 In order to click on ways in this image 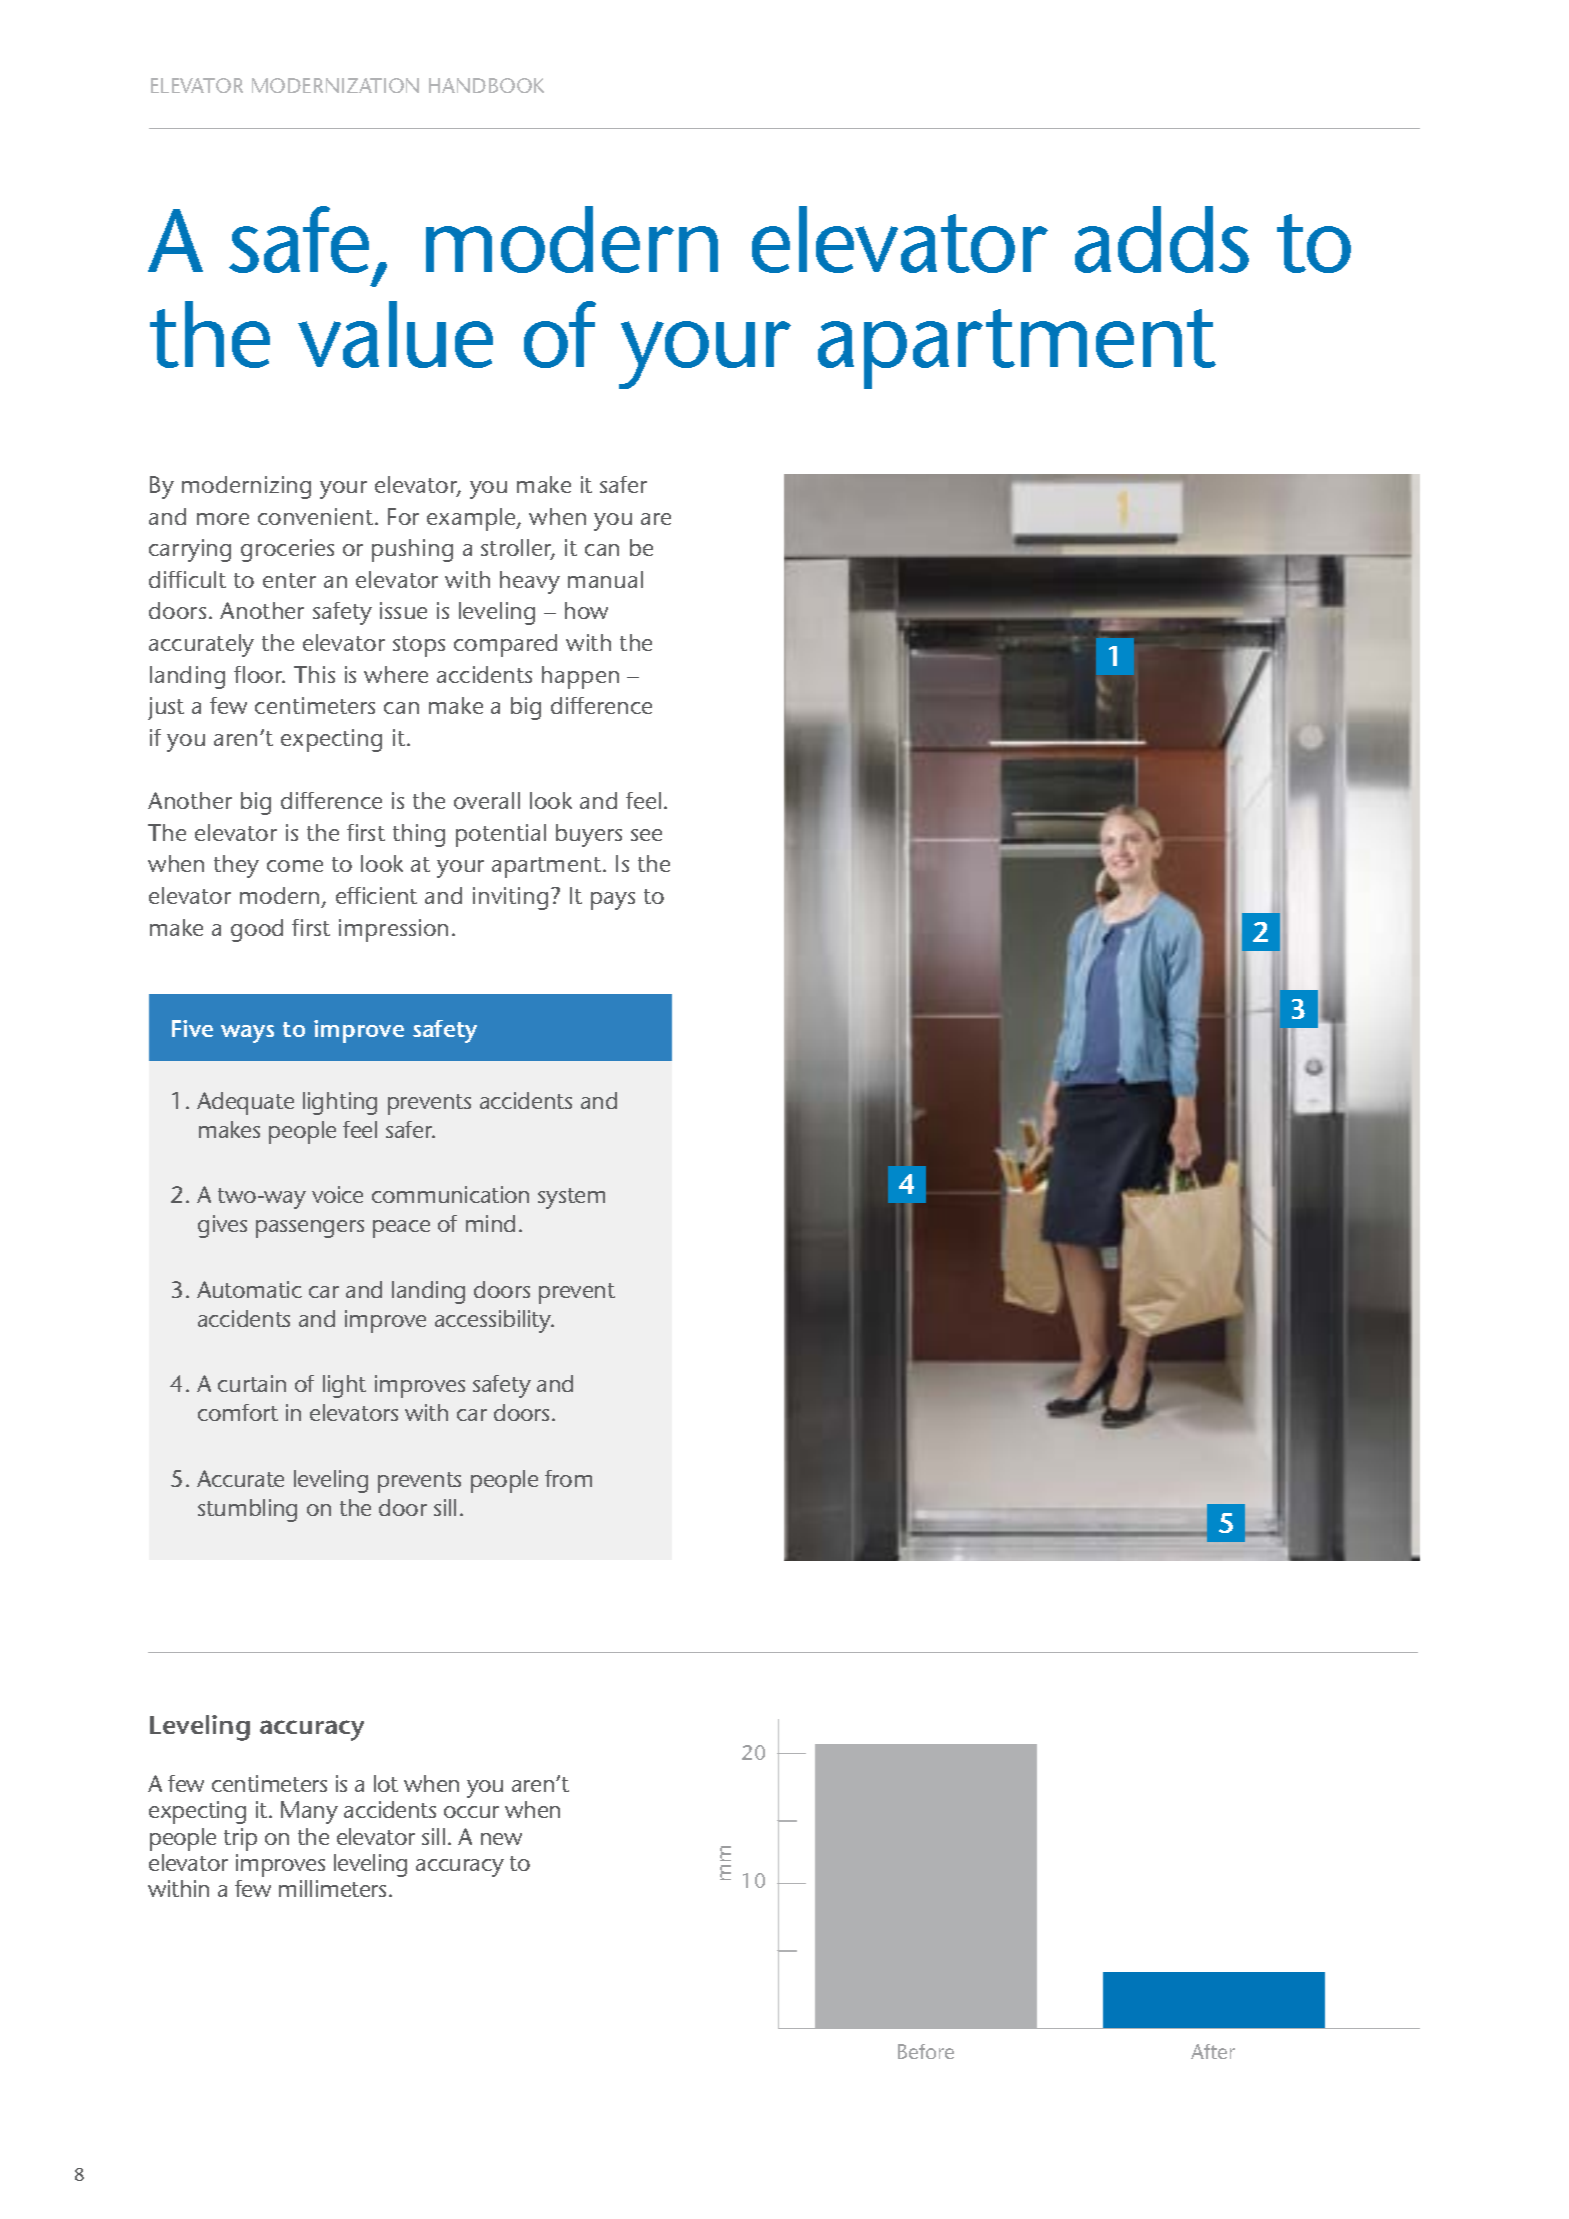, I will do `click(247, 1034)`.
